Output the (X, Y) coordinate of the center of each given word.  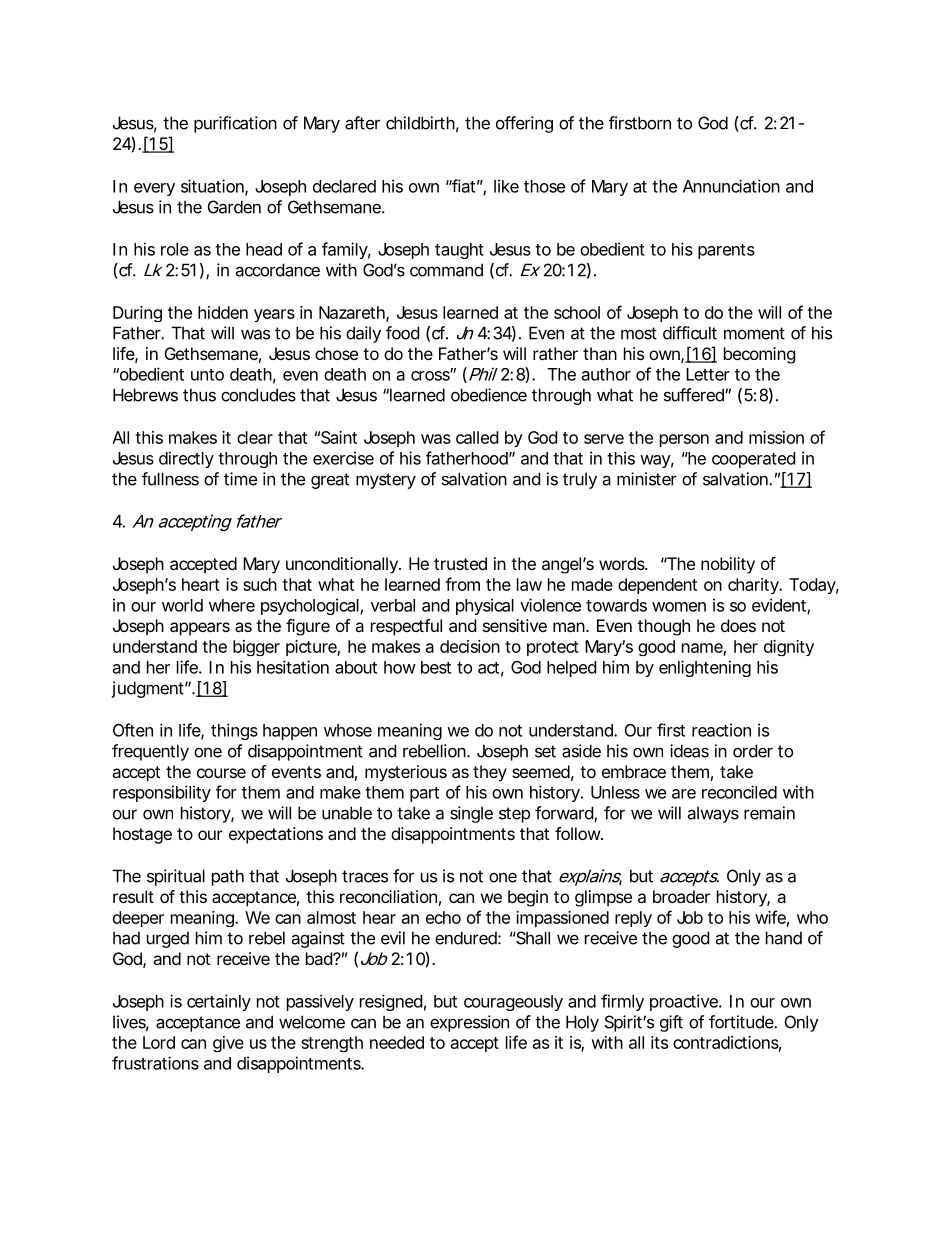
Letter (708, 374)
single (471, 814)
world (182, 605)
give (228, 1044)
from (462, 584)
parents (726, 251)
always (713, 814)
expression (469, 1023)
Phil (483, 374)
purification (235, 124)
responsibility (162, 793)
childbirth (420, 123)
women (679, 607)
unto (207, 375)
